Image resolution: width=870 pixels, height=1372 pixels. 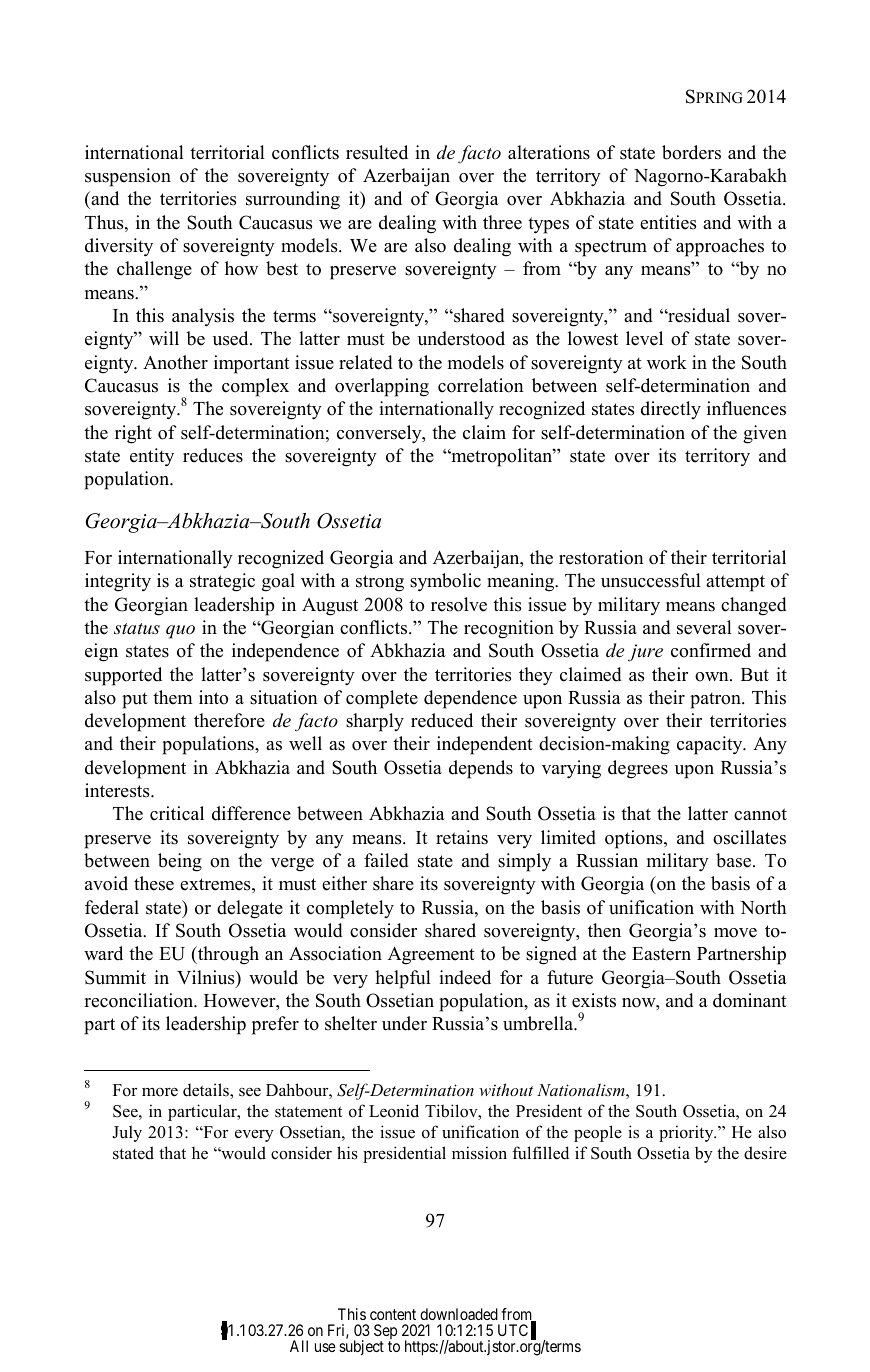 I want to click on desire, so click(x=765, y=1153).
